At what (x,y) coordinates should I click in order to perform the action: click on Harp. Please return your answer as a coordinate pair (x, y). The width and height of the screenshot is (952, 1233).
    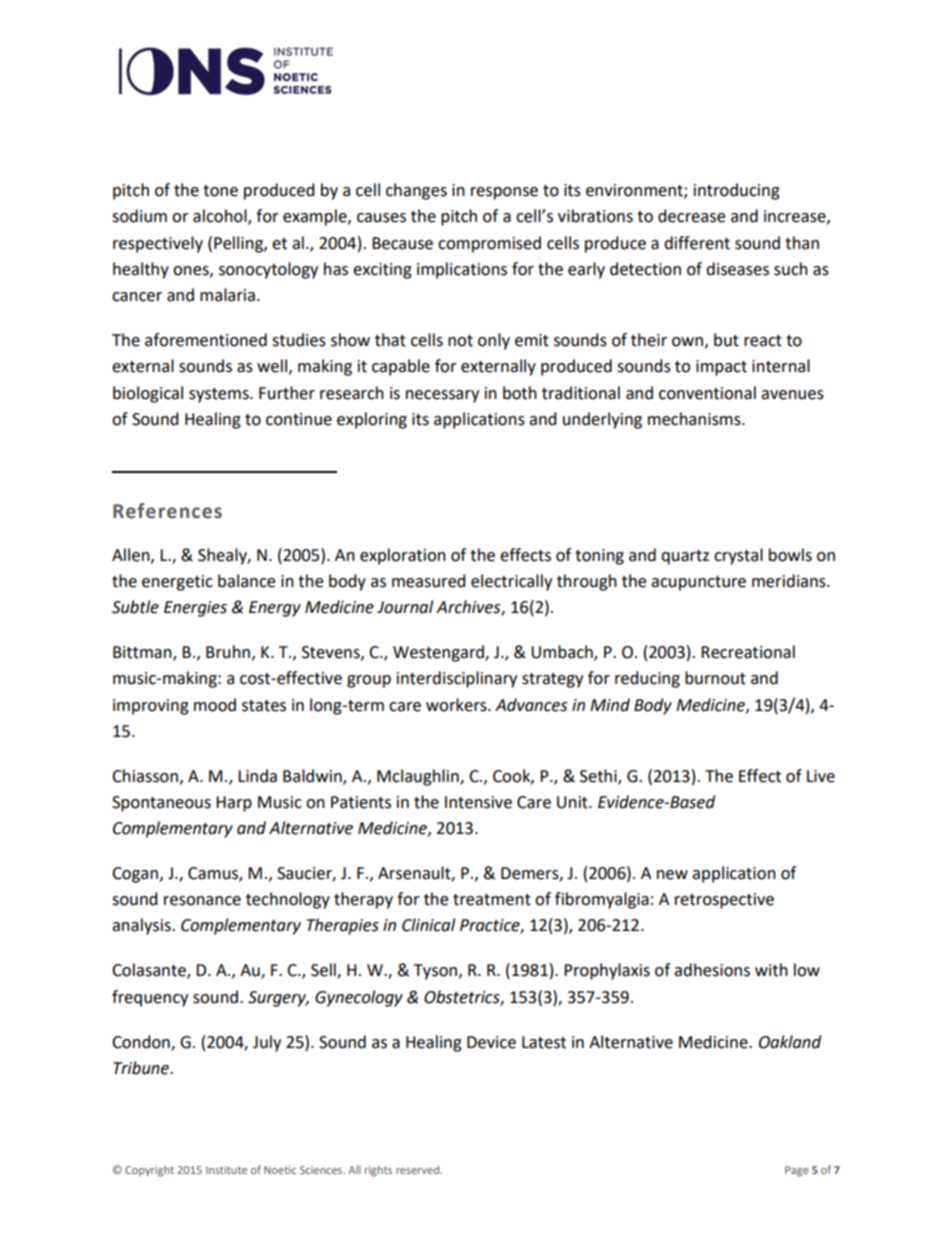
    Looking at the image, I should click on (234, 804).
